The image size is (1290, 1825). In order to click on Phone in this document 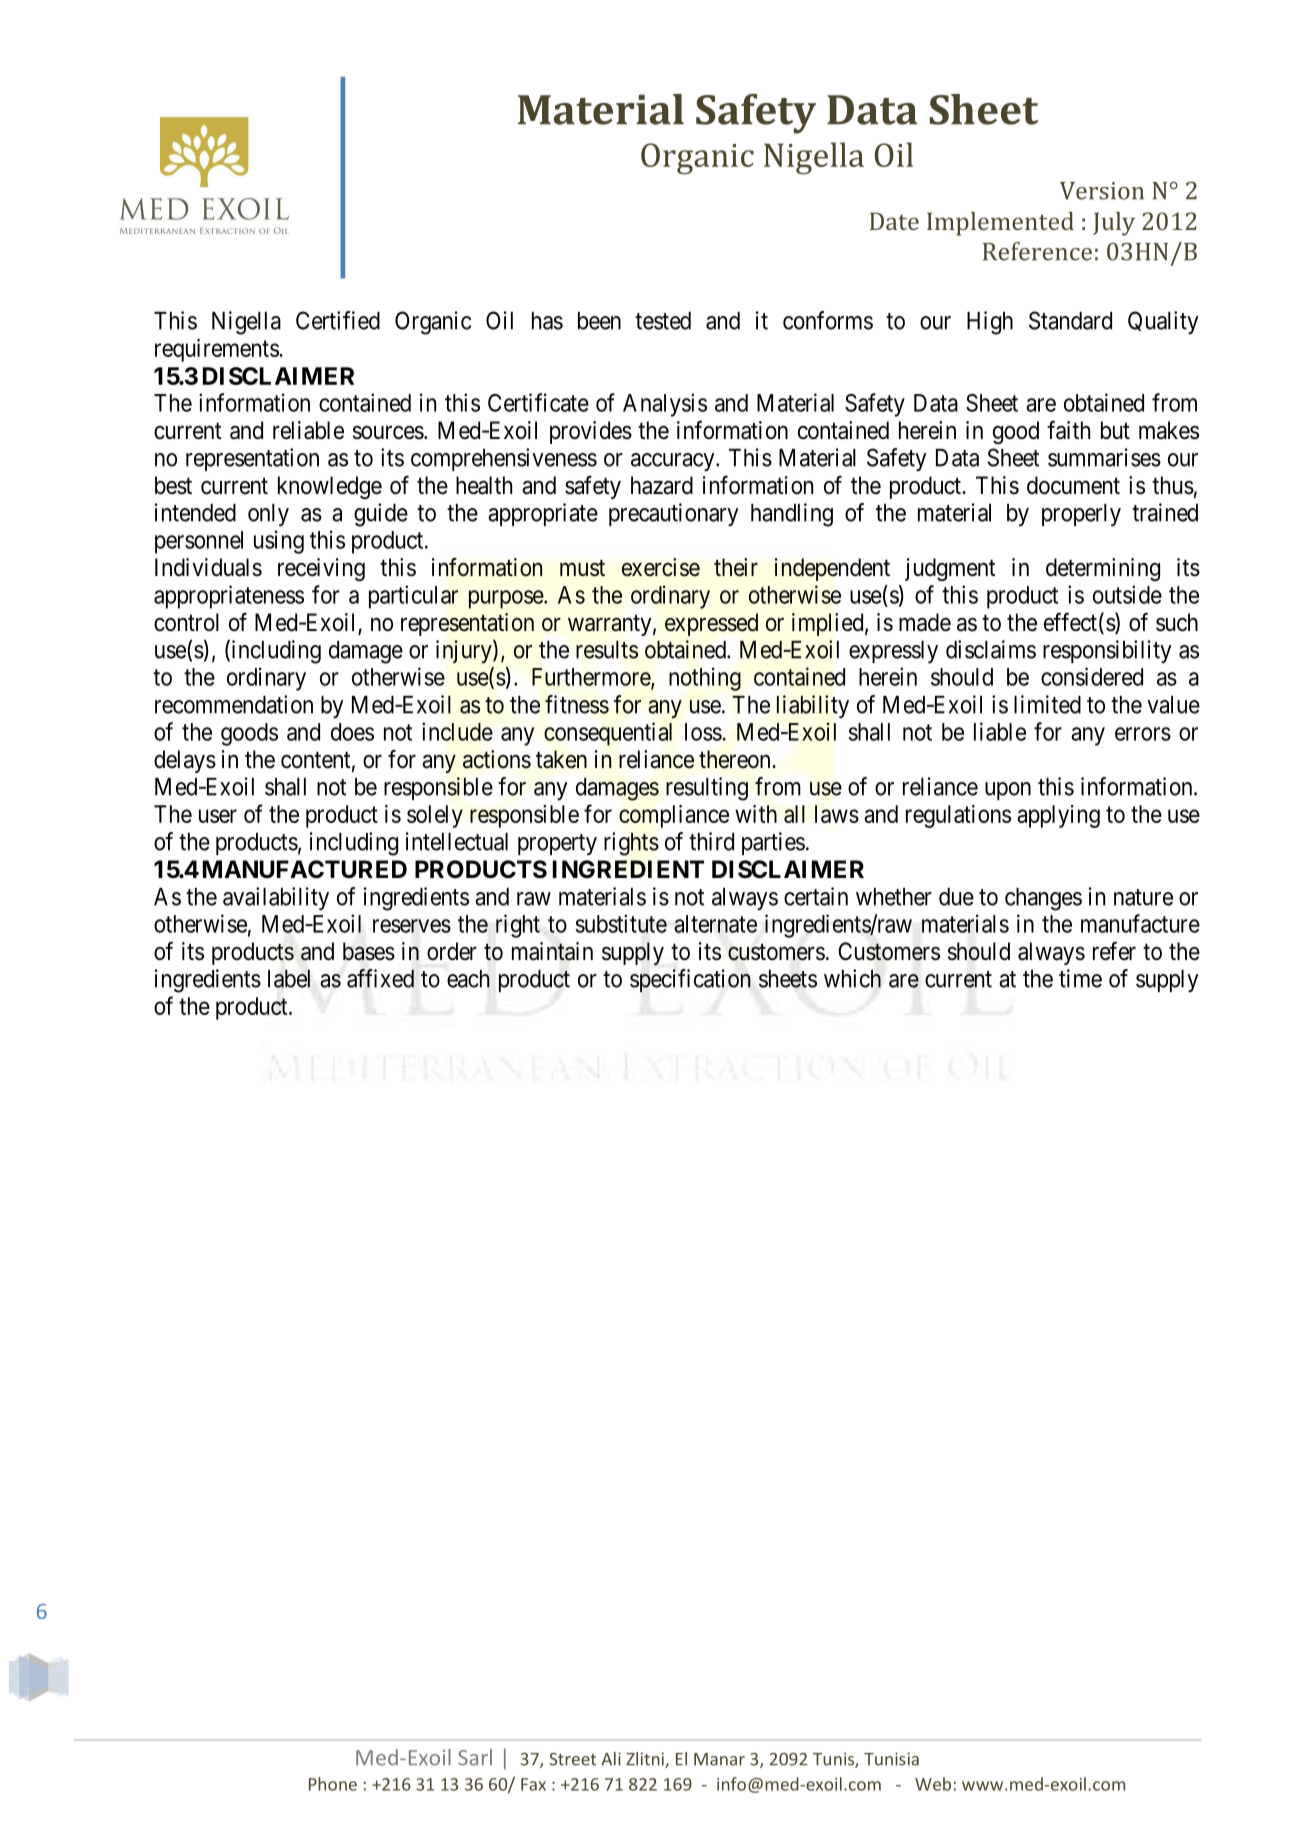, I will do `click(333, 1784)`.
